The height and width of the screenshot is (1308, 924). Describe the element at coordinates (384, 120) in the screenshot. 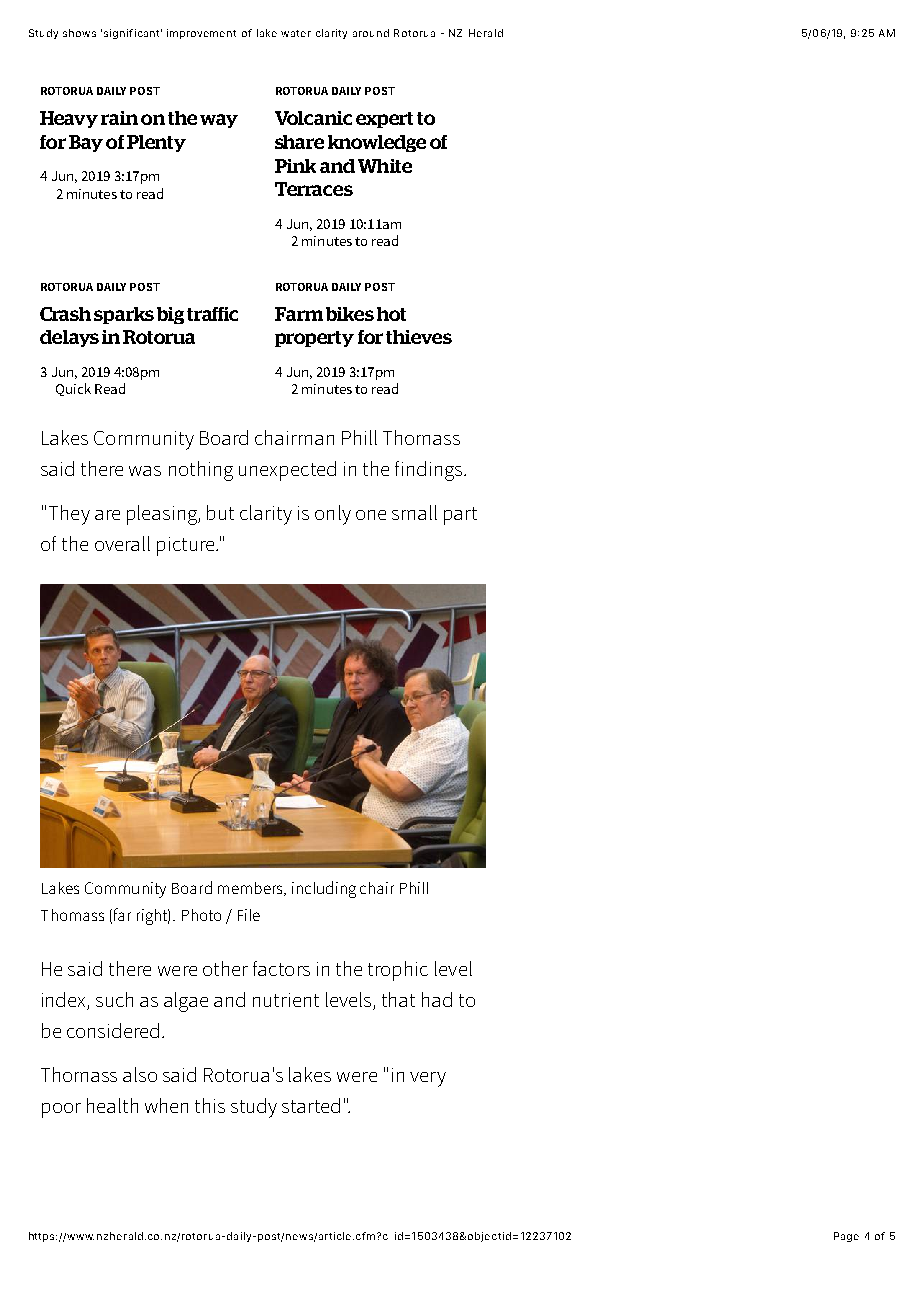

I see `expert` at that location.
